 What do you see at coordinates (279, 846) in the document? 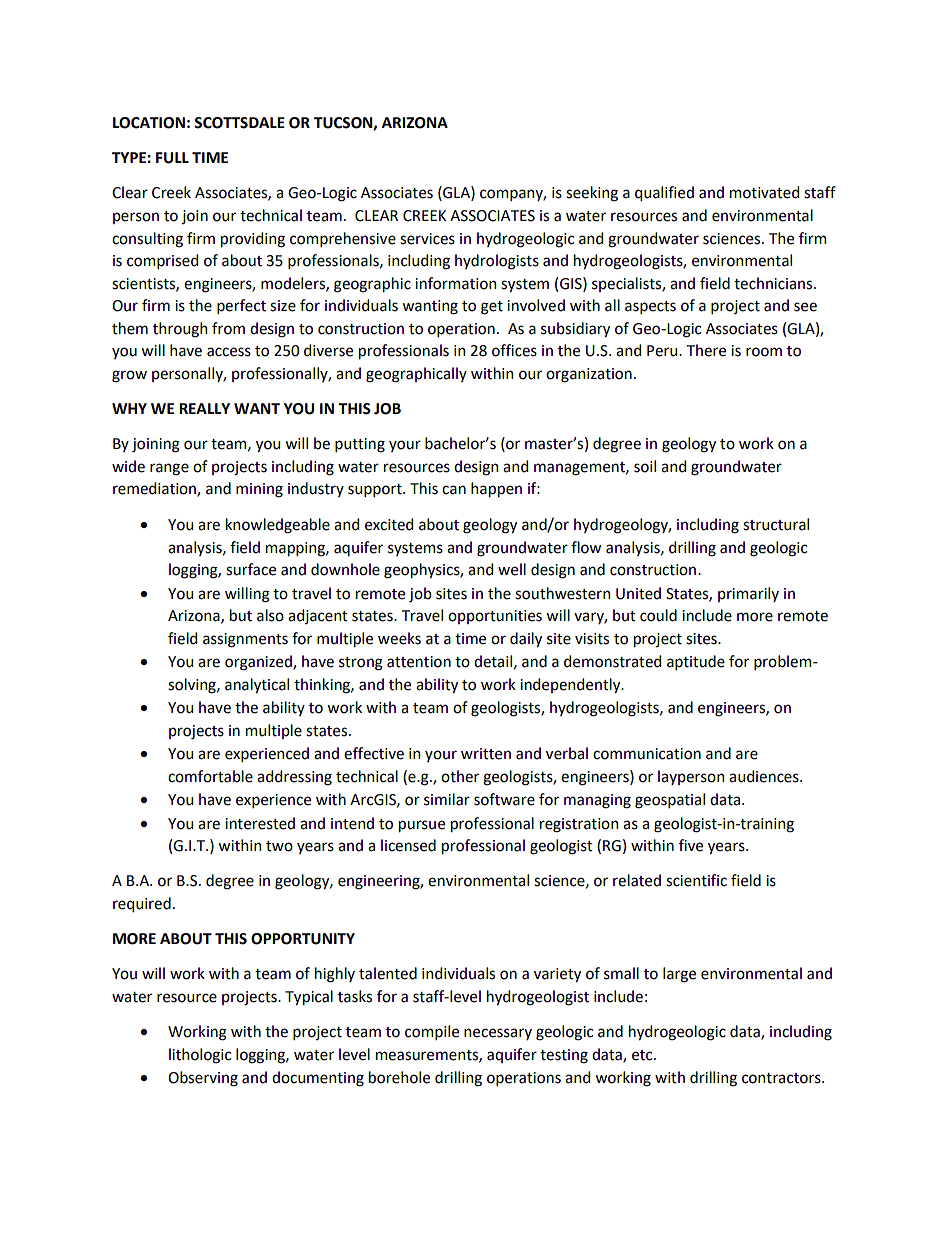
I see `two` at bounding box center [279, 846].
